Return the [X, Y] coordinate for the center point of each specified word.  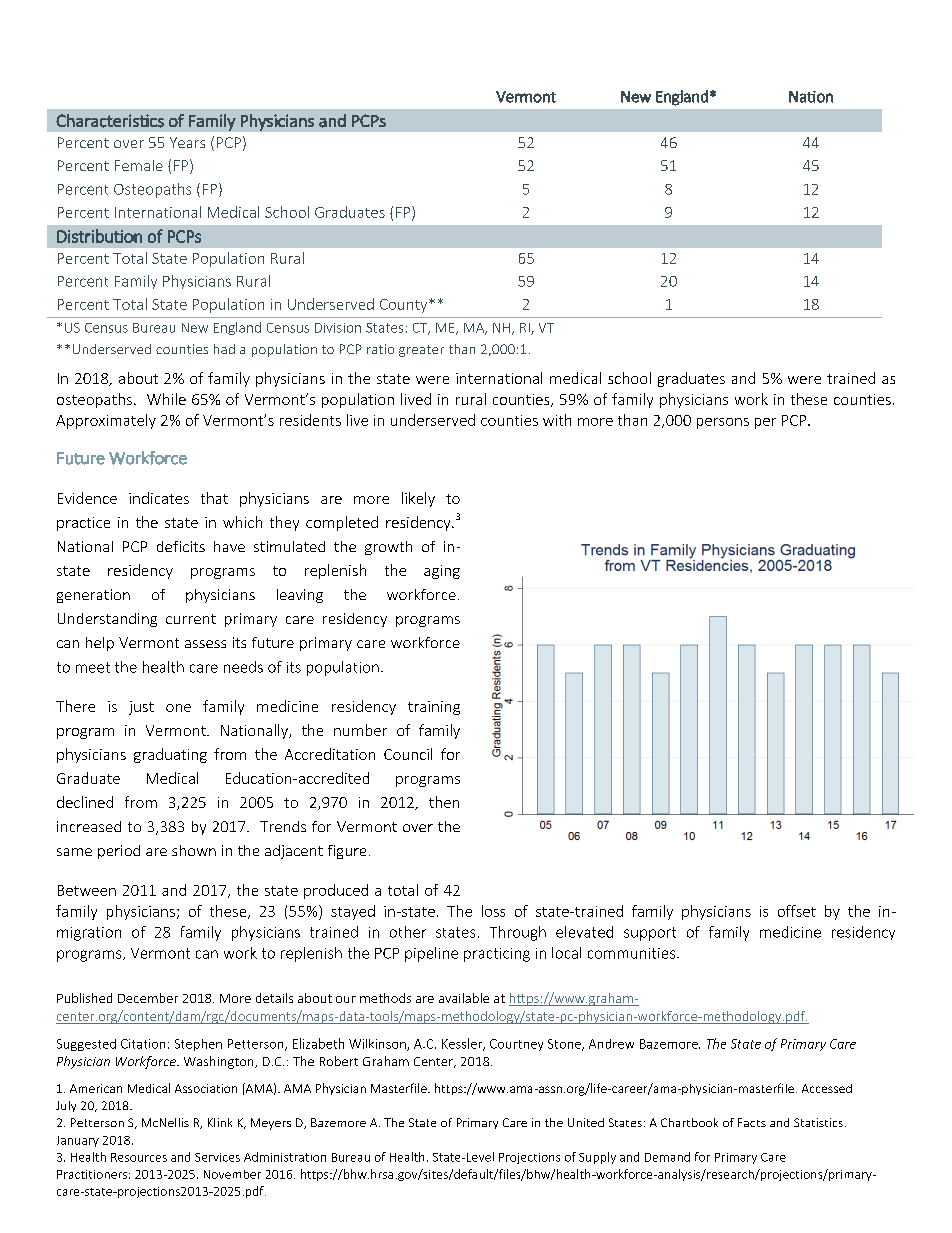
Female [139, 165]
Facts [752, 1122]
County [405, 306]
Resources [139, 1157]
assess [205, 644]
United [586, 1122]
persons [723, 423]
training [434, 708]
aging [442, 572]
